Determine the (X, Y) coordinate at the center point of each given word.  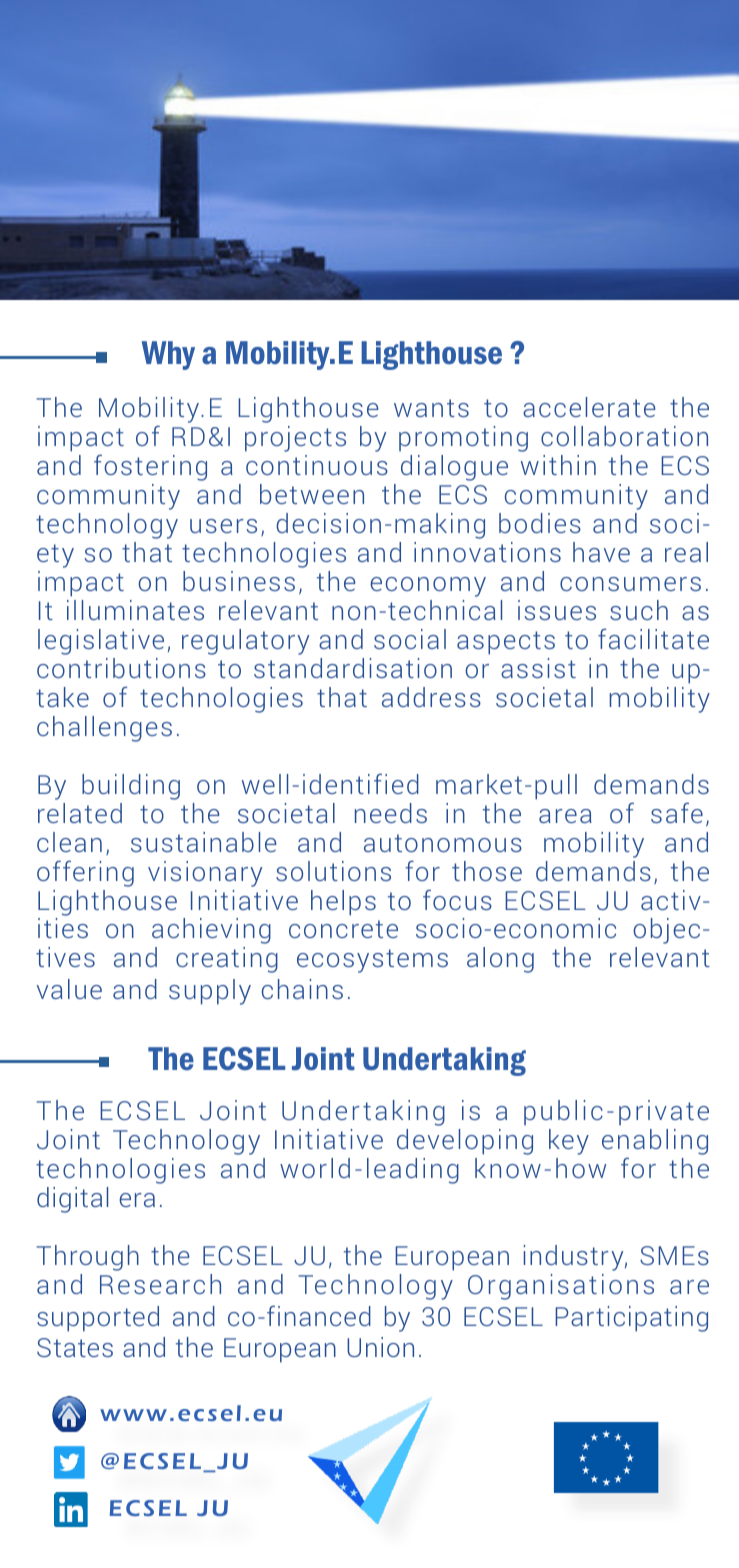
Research (160, 1284)
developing (465, 1142)
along (500, 960)
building (131, 787)
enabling (655, 1143)
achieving (211, 931)
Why (168, 355)
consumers (630, 584)
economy (428, 587)
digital (72, 1200)
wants (431, 408)
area (565, 816)
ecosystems (372, 961)
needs (391, 813)
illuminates (135, 610)
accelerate (589, 407)
